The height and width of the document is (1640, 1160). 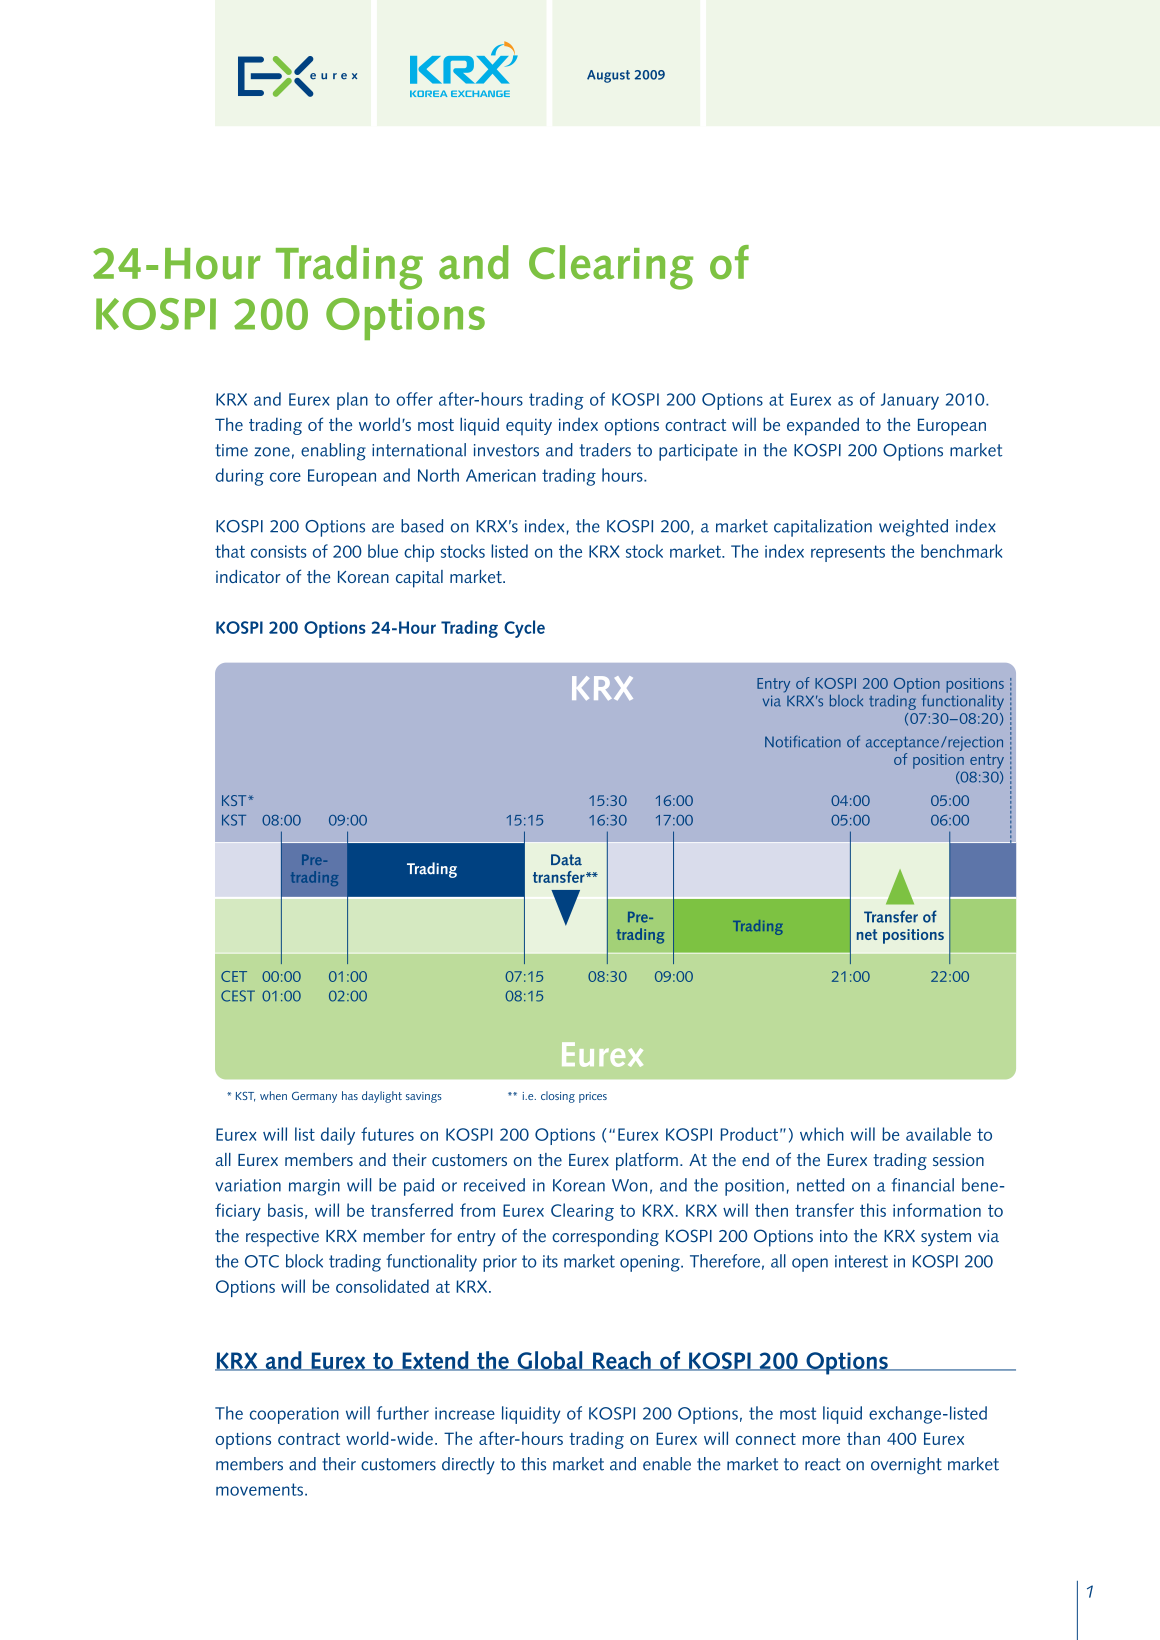 What do you see at coordinates (279, 551) in the document?
I see `consists` at bounding box center [279, 551].
